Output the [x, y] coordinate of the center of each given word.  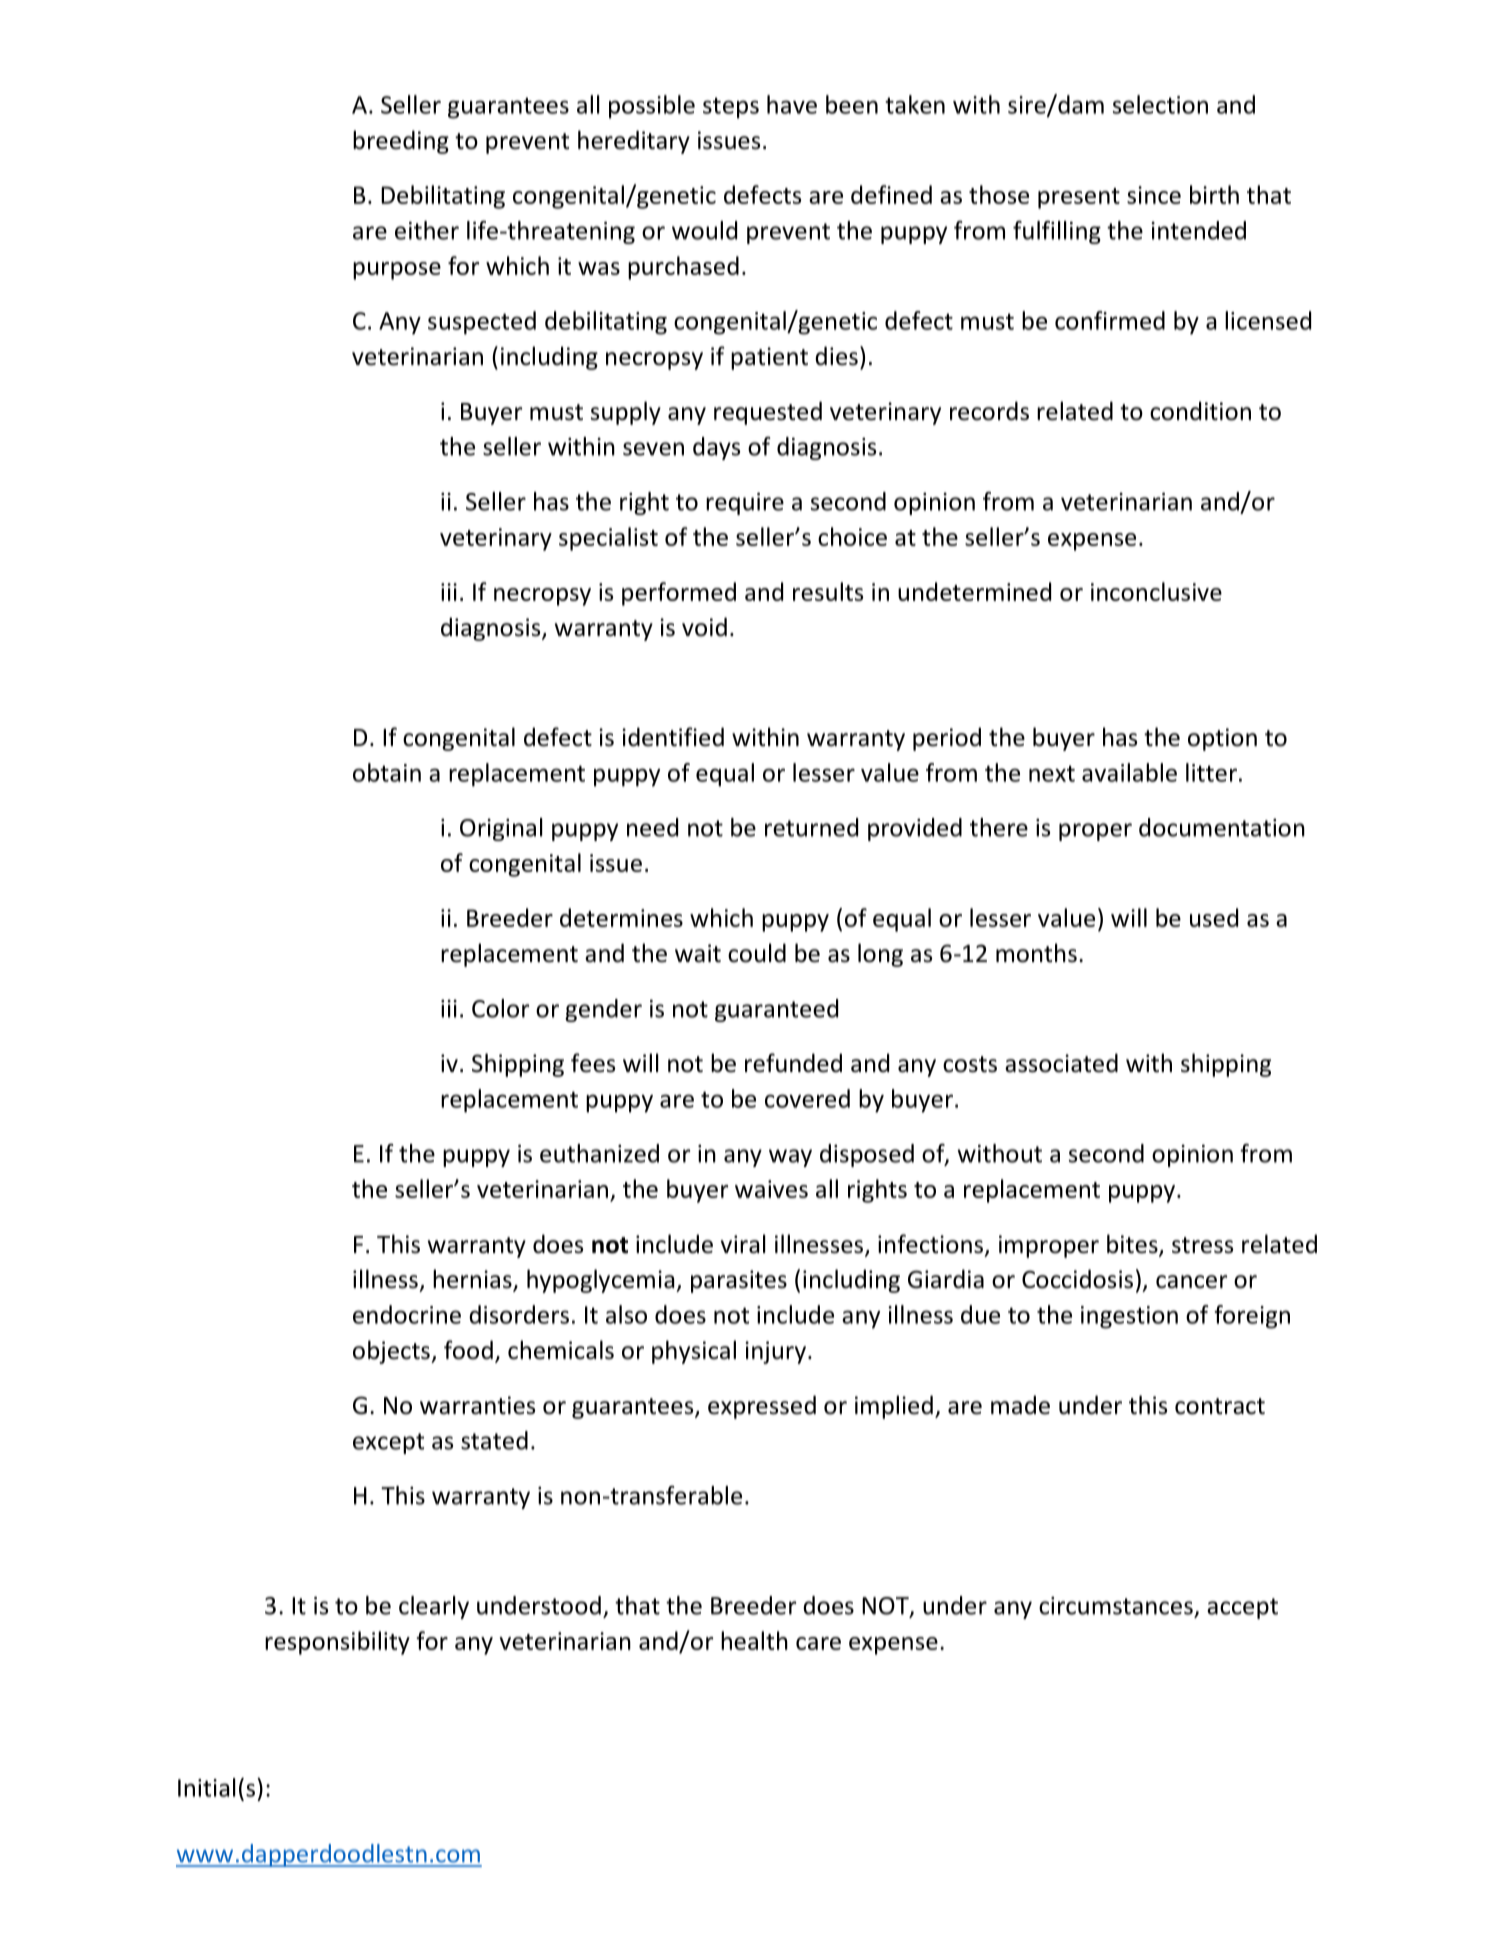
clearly [434, 1607]
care [818, 1643]
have [792, 104]
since [1154, 195]
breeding [401, 142]
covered [807, 1098]
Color [500, 1008]
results [828, 591]
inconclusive [1156, 591]
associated [1061, 1063]
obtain [387, 772]
